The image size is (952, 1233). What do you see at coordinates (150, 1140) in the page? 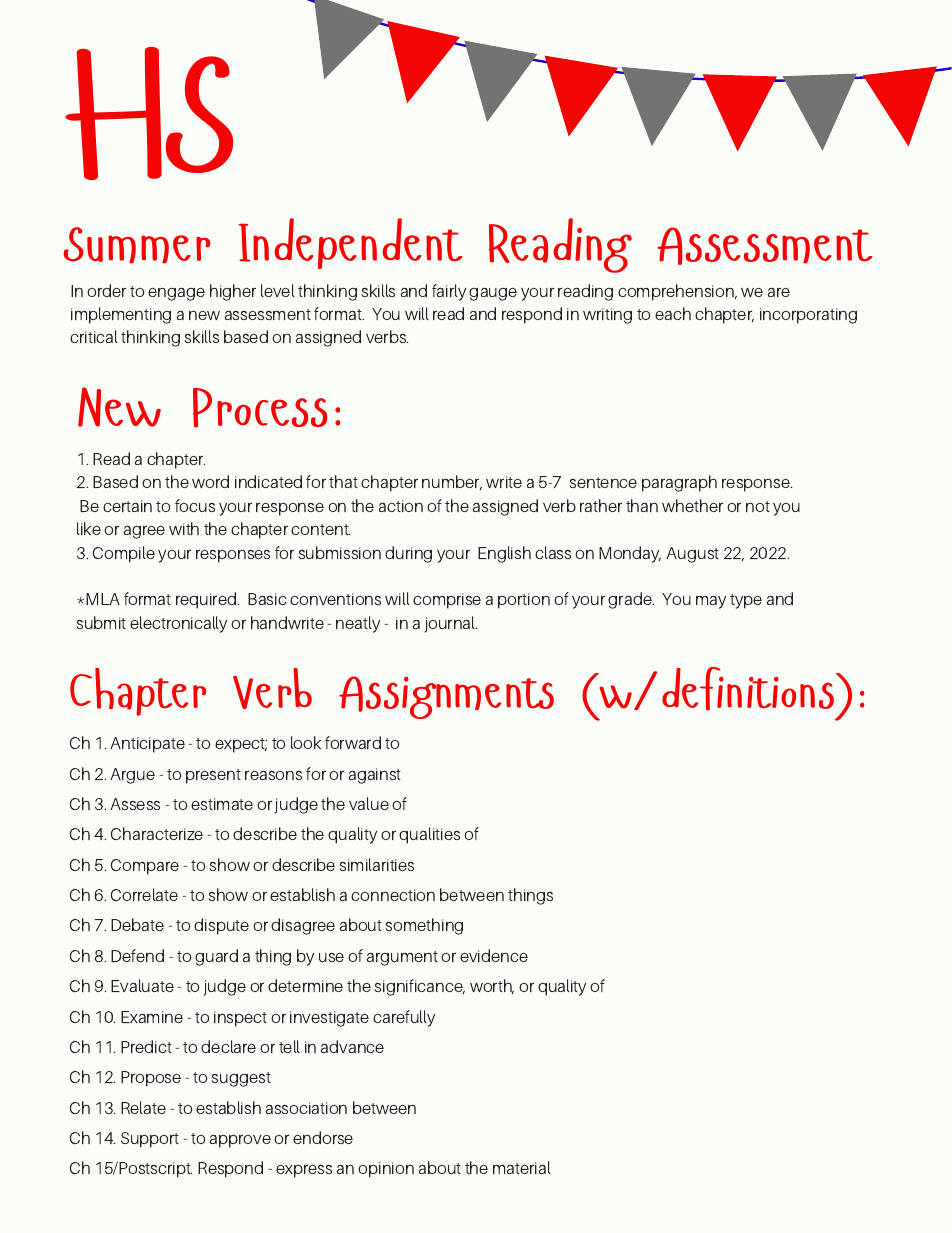
I see `Support` at bounding box center [150, 1140].
